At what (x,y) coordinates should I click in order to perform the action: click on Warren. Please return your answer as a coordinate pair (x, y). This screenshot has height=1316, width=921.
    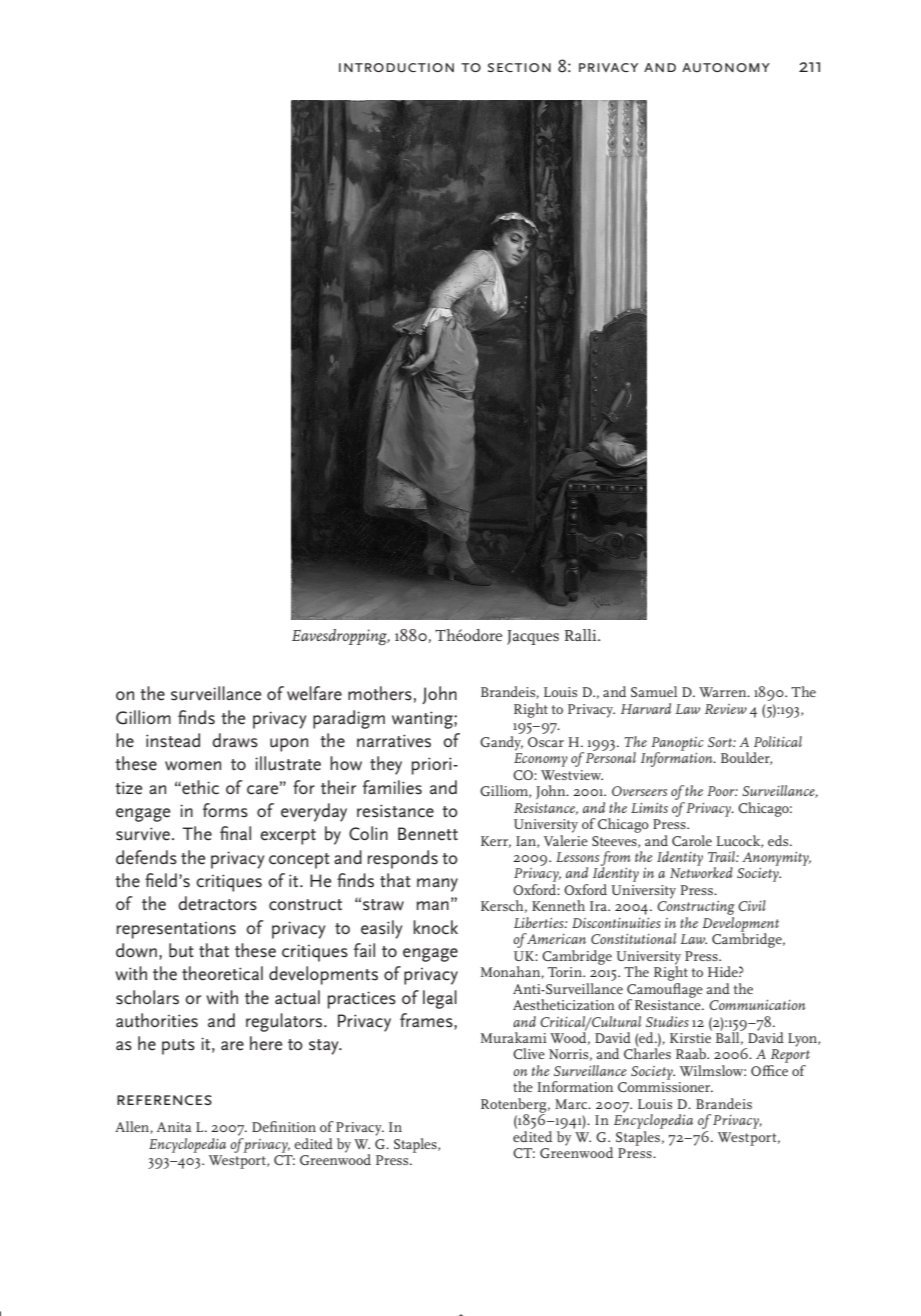
    Looking at the image, I should click on (724, 692).
